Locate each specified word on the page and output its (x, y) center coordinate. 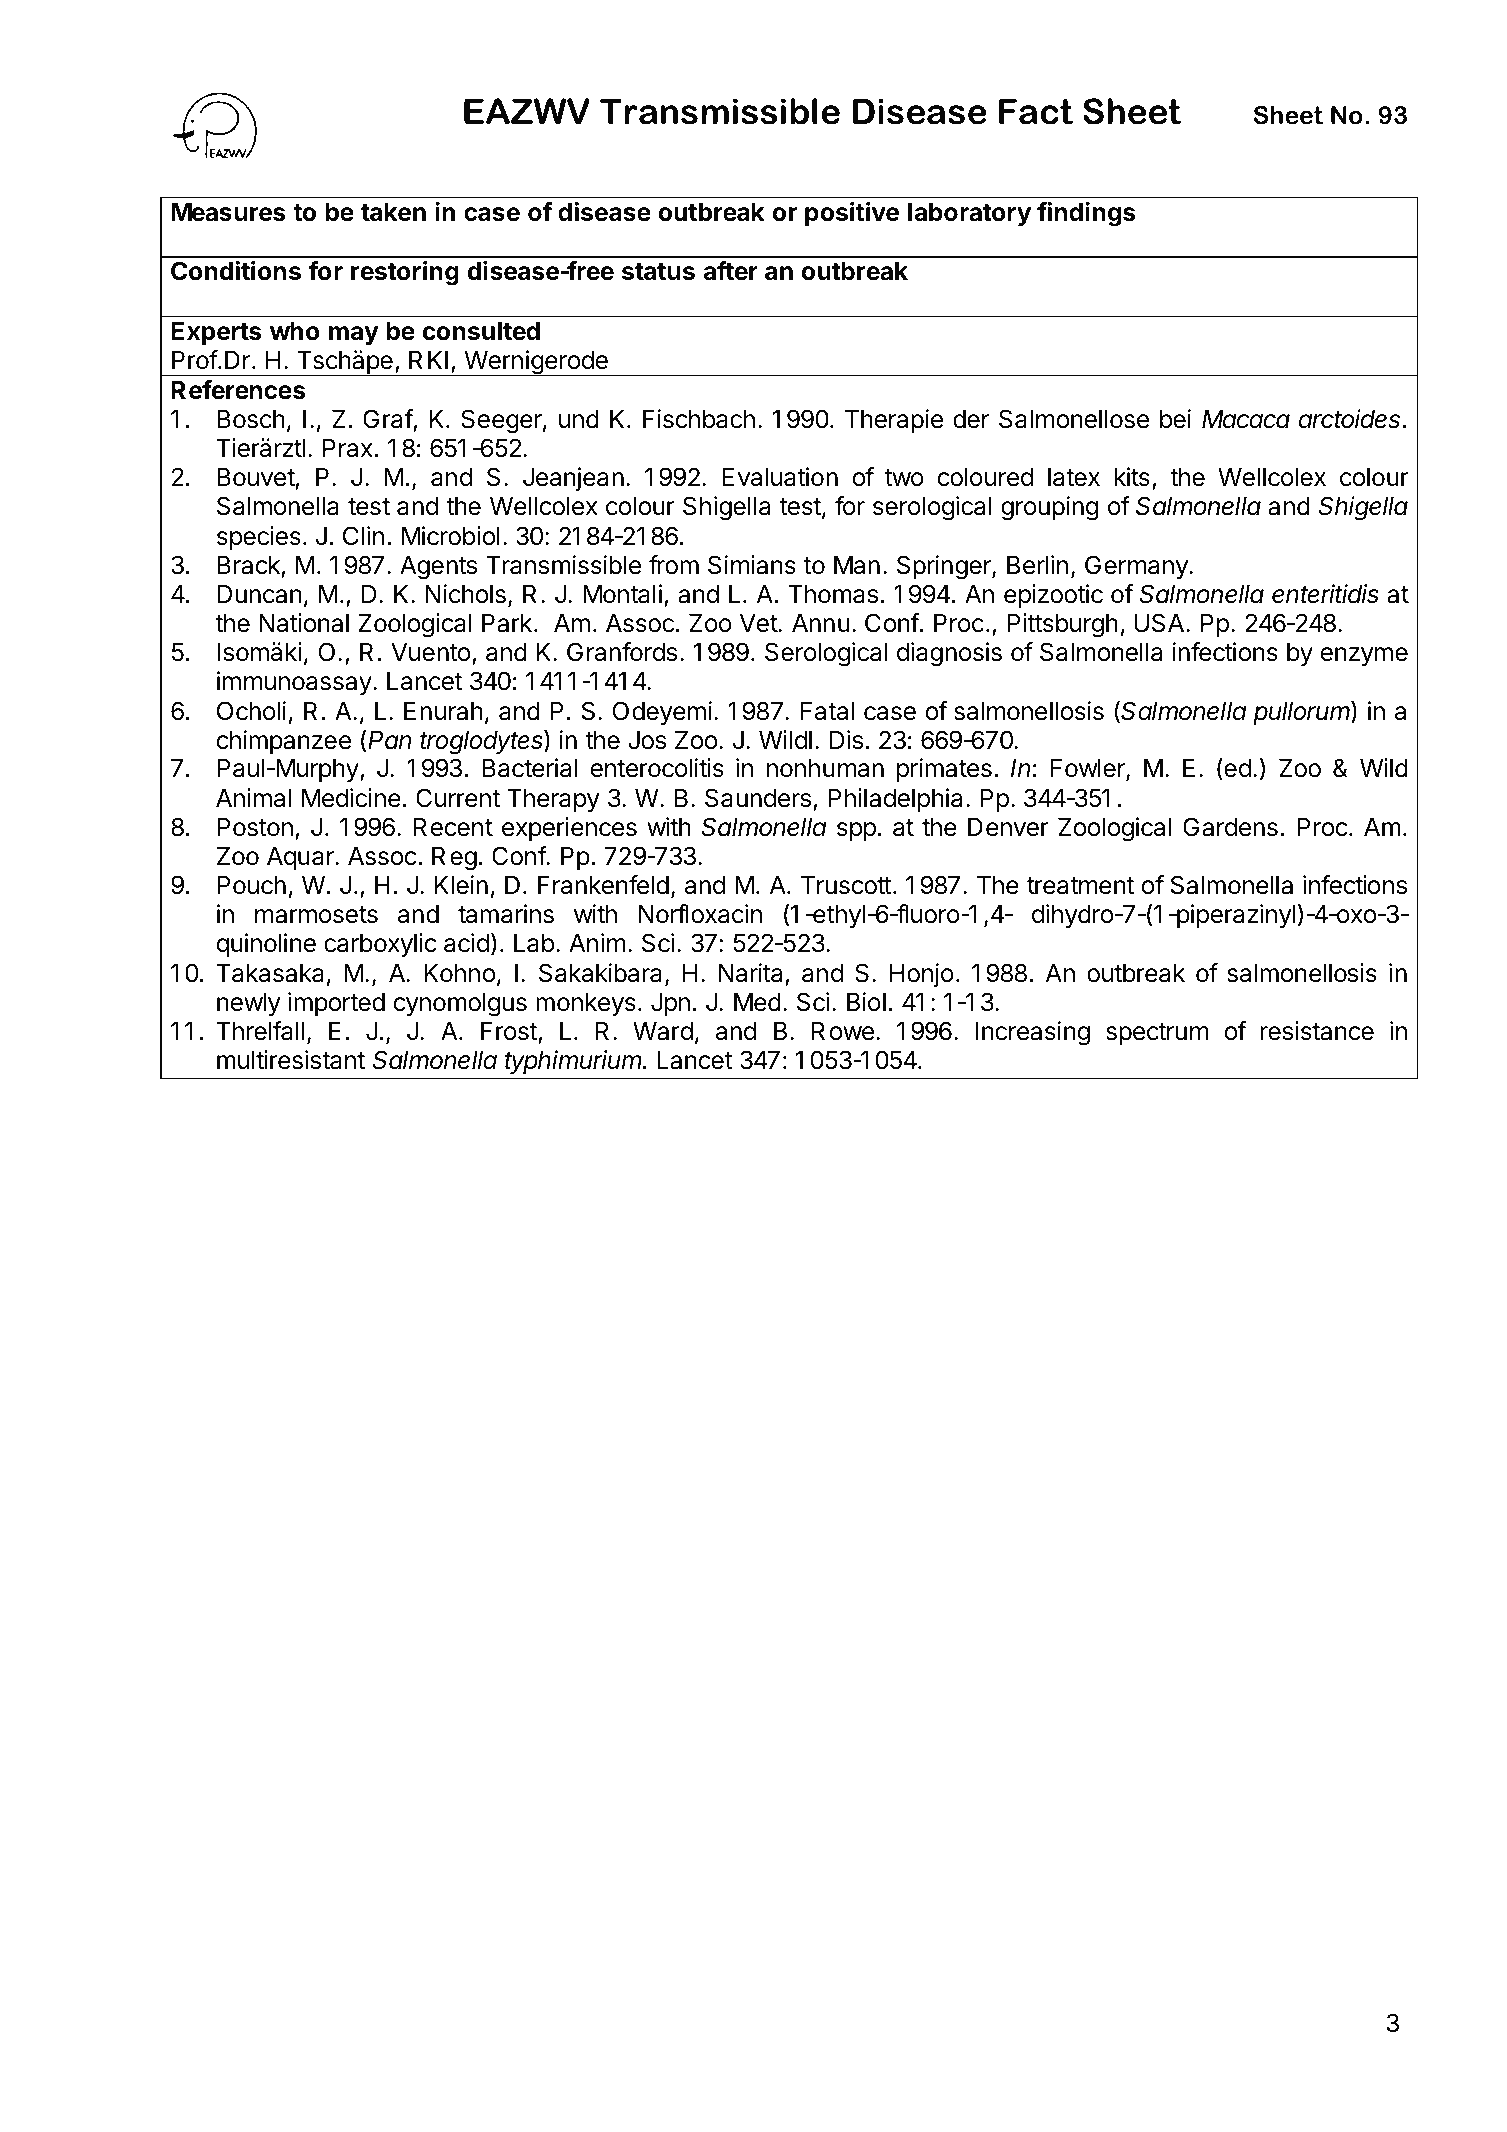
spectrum (1157, 1034)
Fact (1036, 111)
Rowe (843, 1031)
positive (852, 214)
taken (393, 212)
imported (336, 1004)
